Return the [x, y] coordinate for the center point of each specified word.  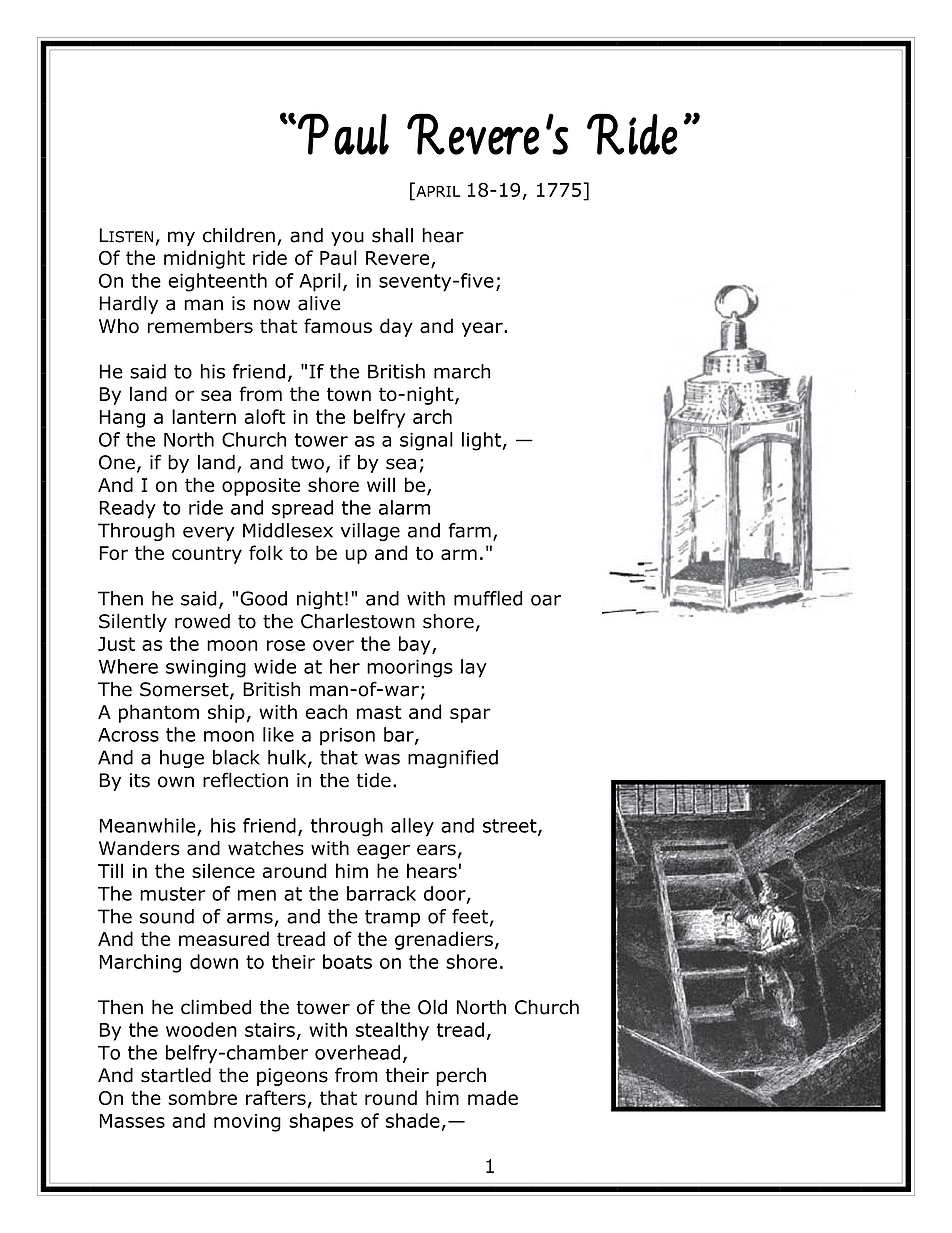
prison [347, 736]
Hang [122, 419]
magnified [453, 759]
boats [347, 961]
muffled [488, 598]
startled [176, 1075]
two [307, 463]
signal [426, 441]
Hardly [128, 305]
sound [167, 916]
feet [470, 916]
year [483, 329]
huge [182, 759]
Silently [133, 622]
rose [286, 645]
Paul [338, 257]
